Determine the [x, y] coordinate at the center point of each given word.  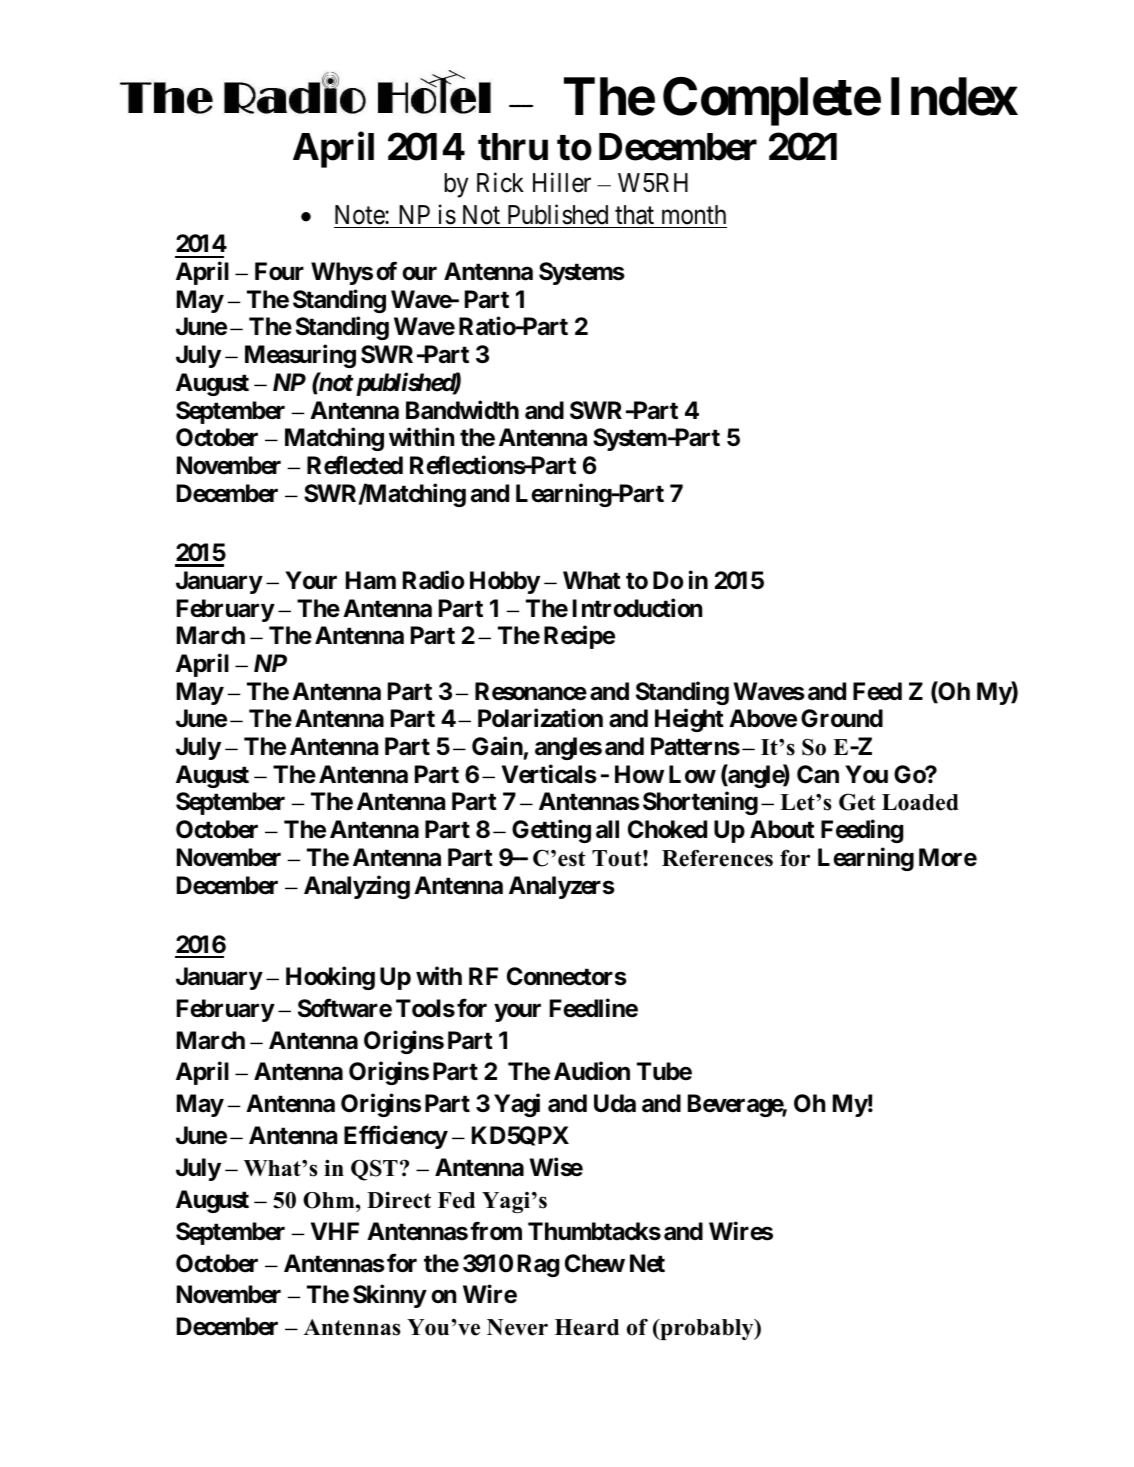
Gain [497, 746]
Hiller [562, 182]
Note [360, 215]
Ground [842, 718]
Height [689, 720]
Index [954, 97]
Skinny [390, 1296]
